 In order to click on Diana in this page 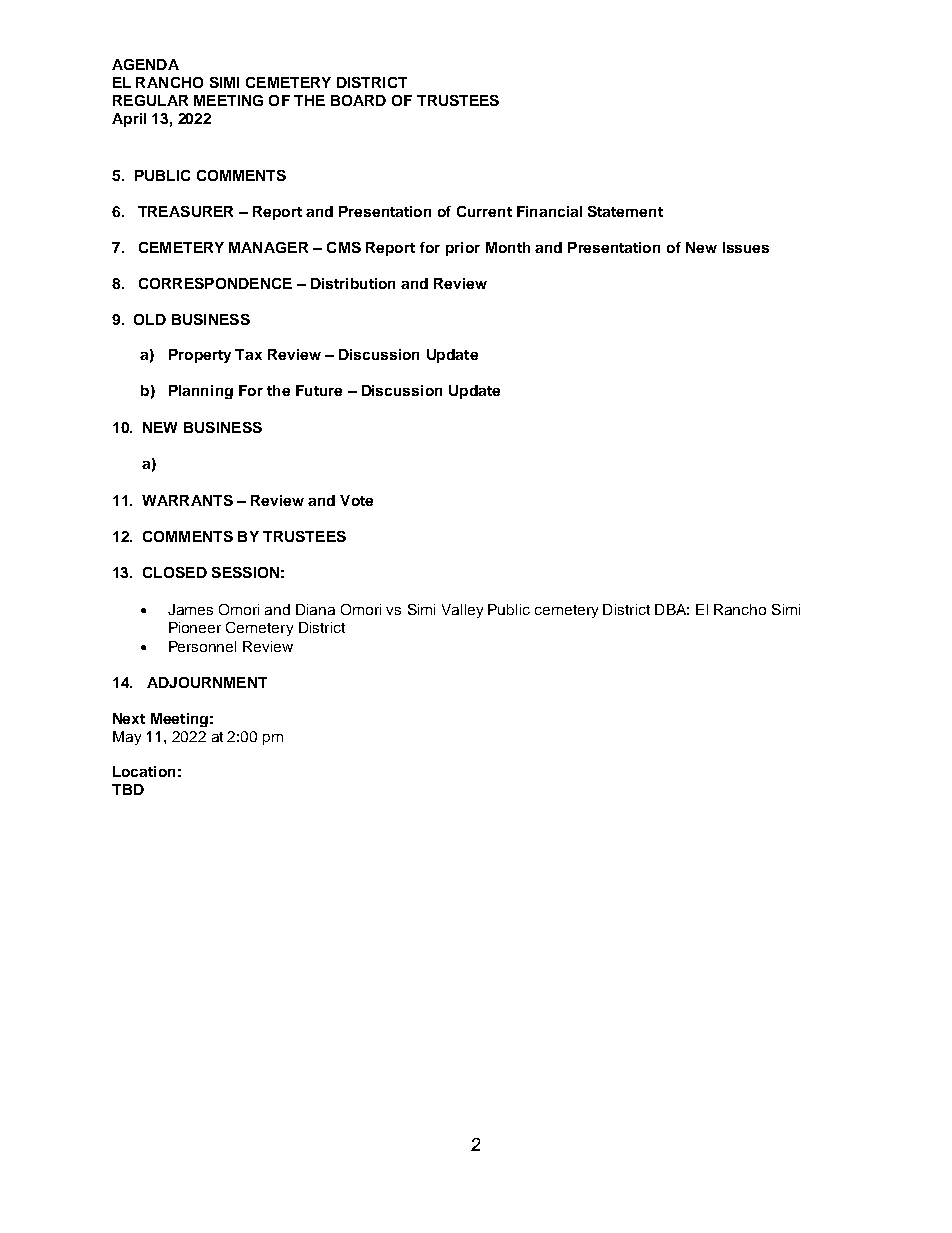, I will do `click(315, 609)`.
